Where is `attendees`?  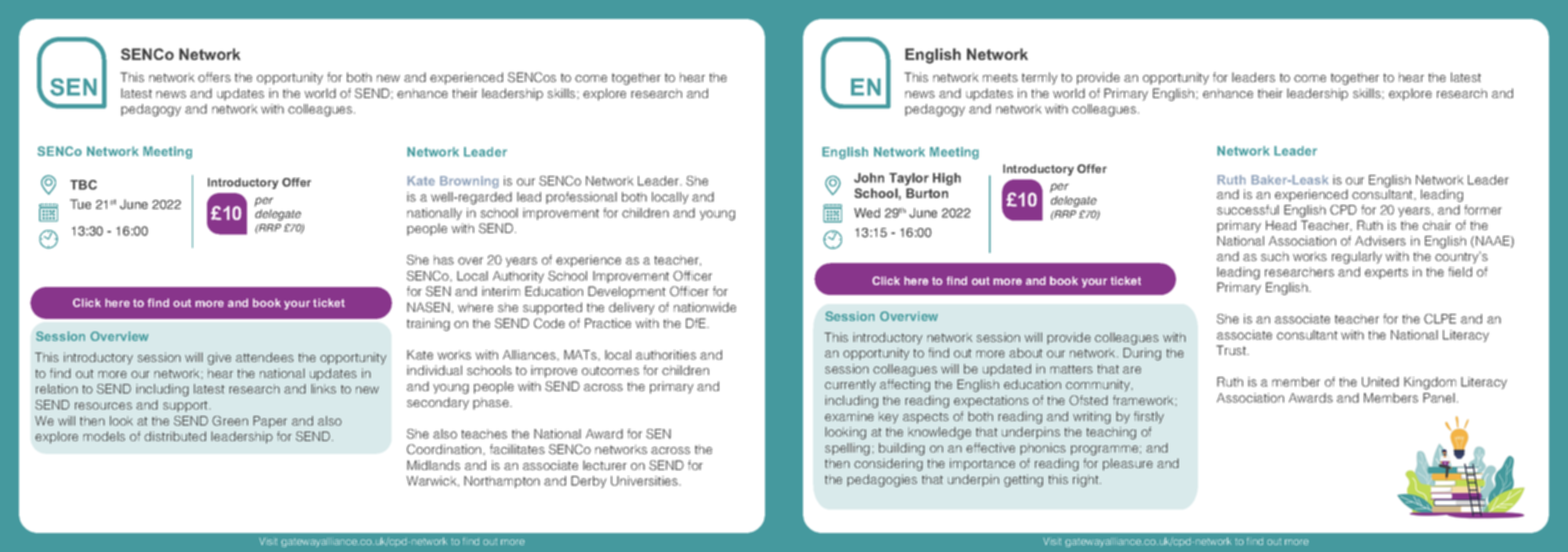
attendees is located at coordinates (265, 357).
